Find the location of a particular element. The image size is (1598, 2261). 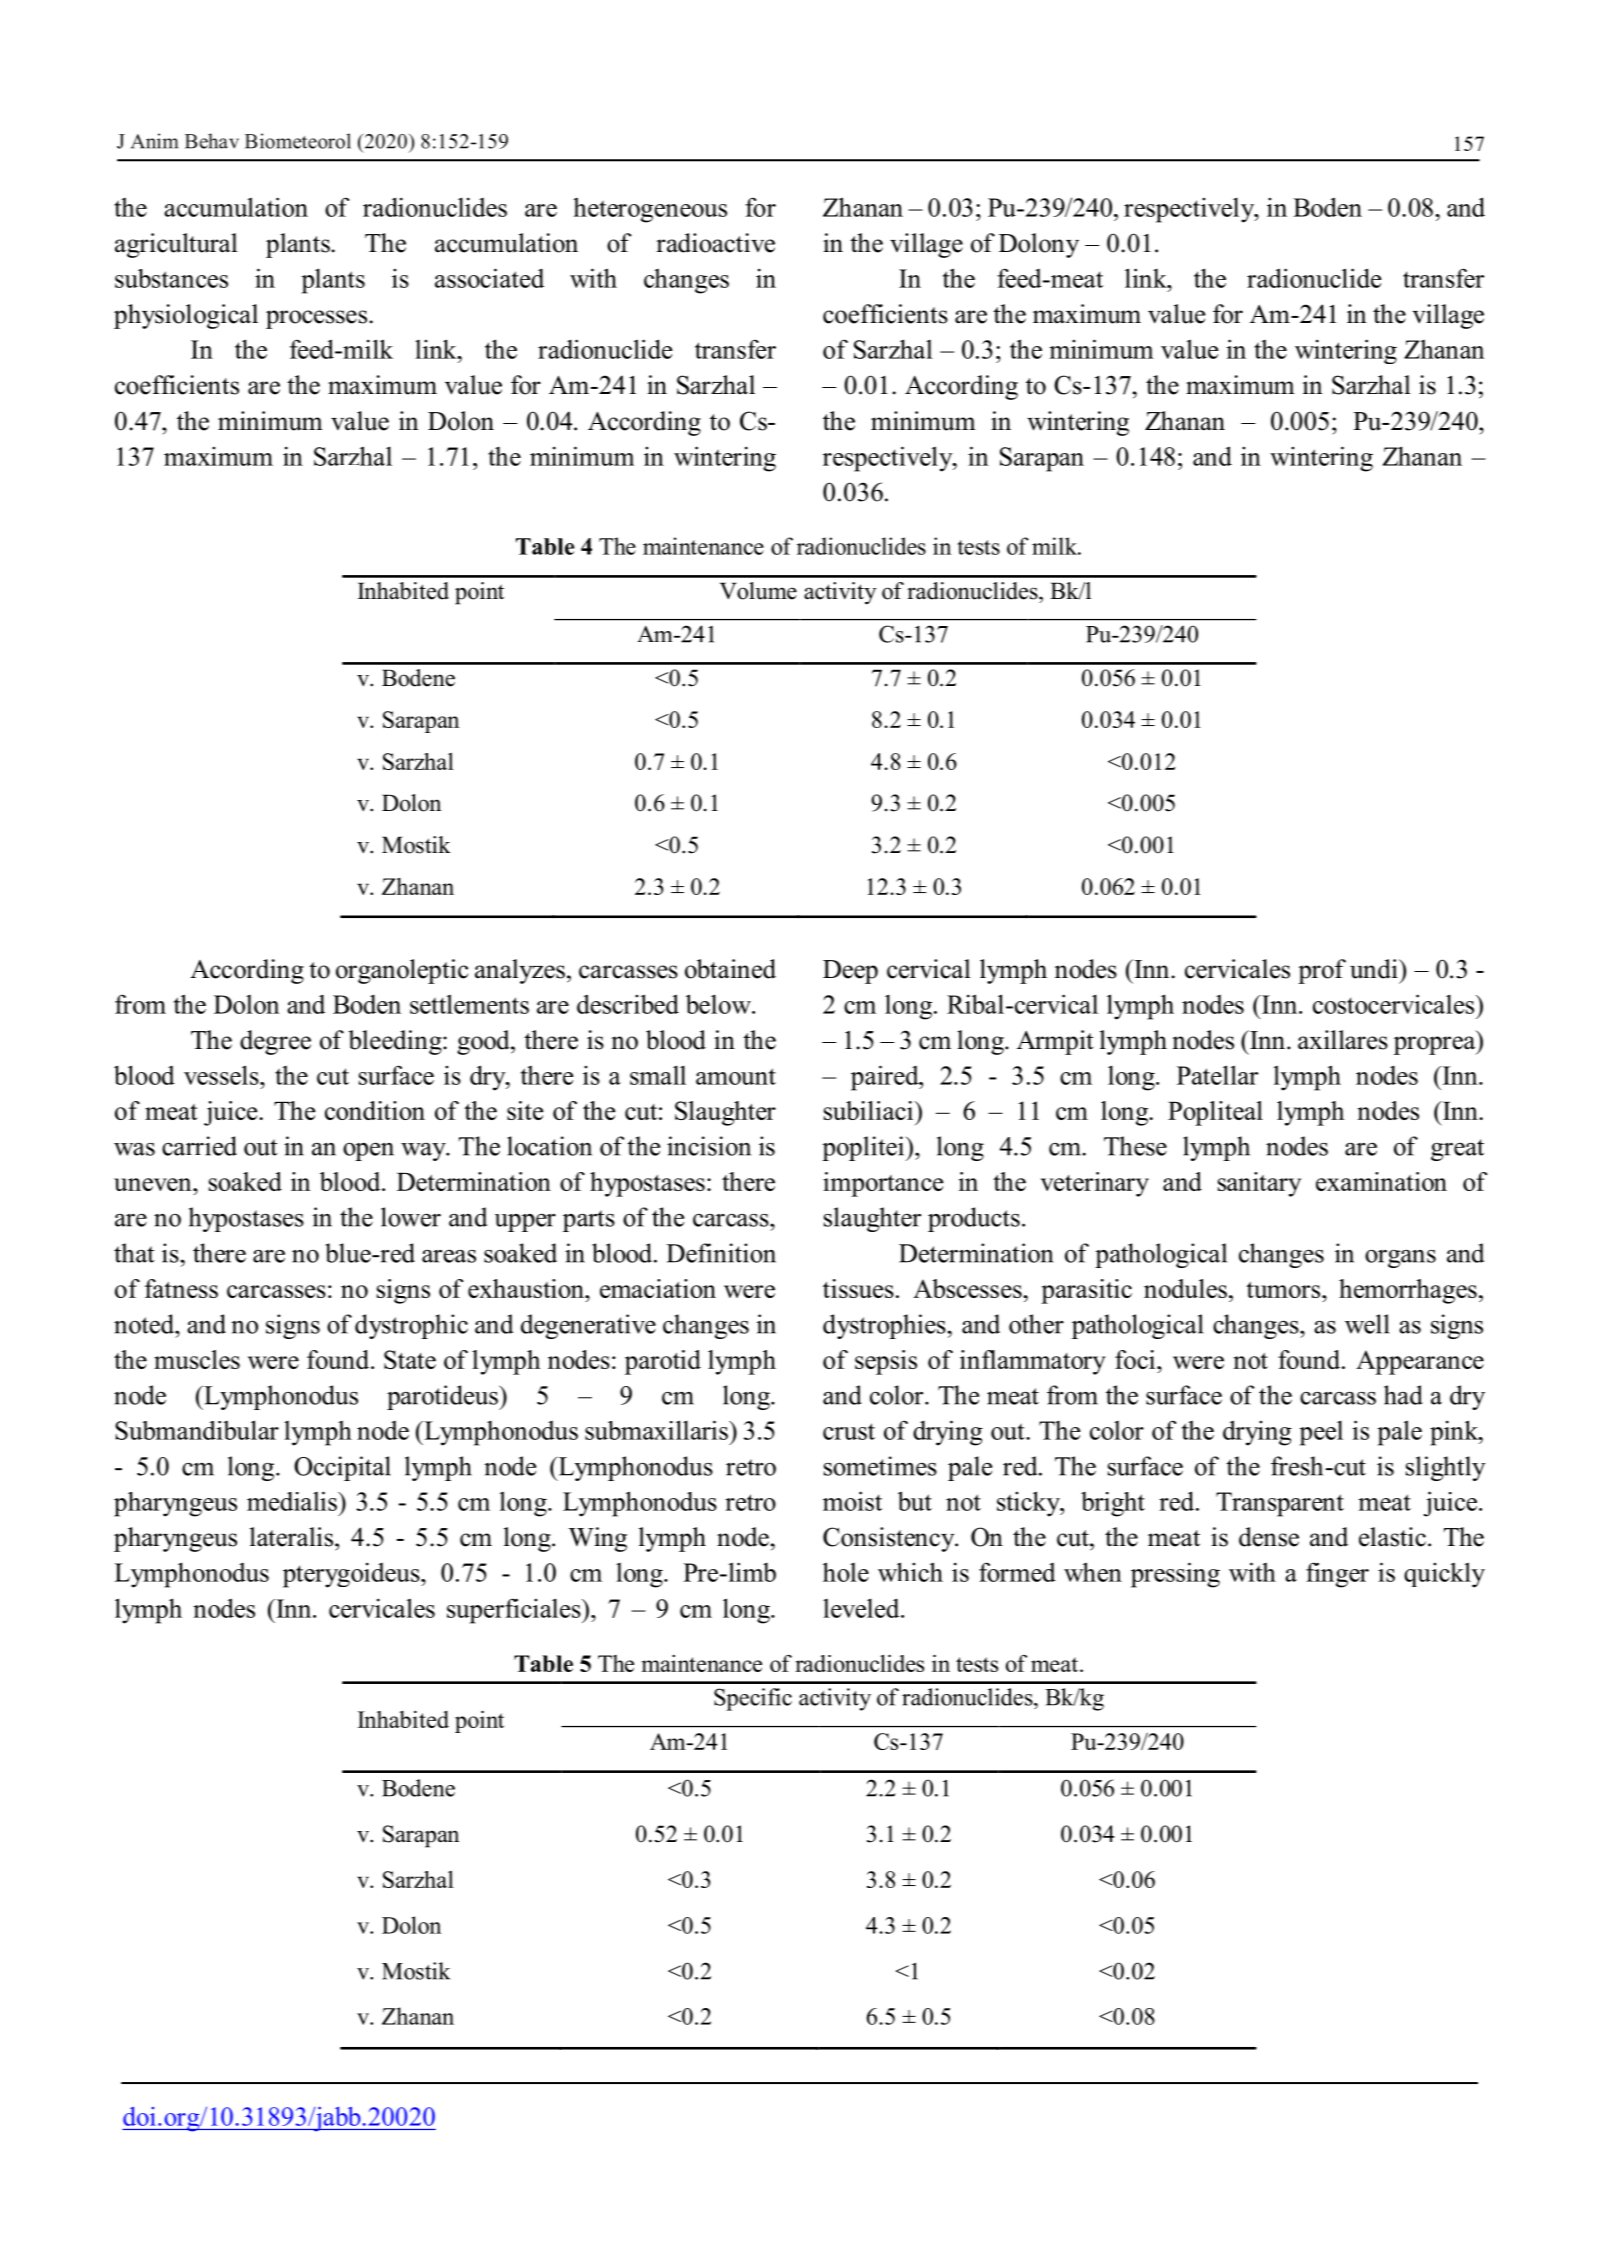

radioactive is located at coordinates (715, 243).
